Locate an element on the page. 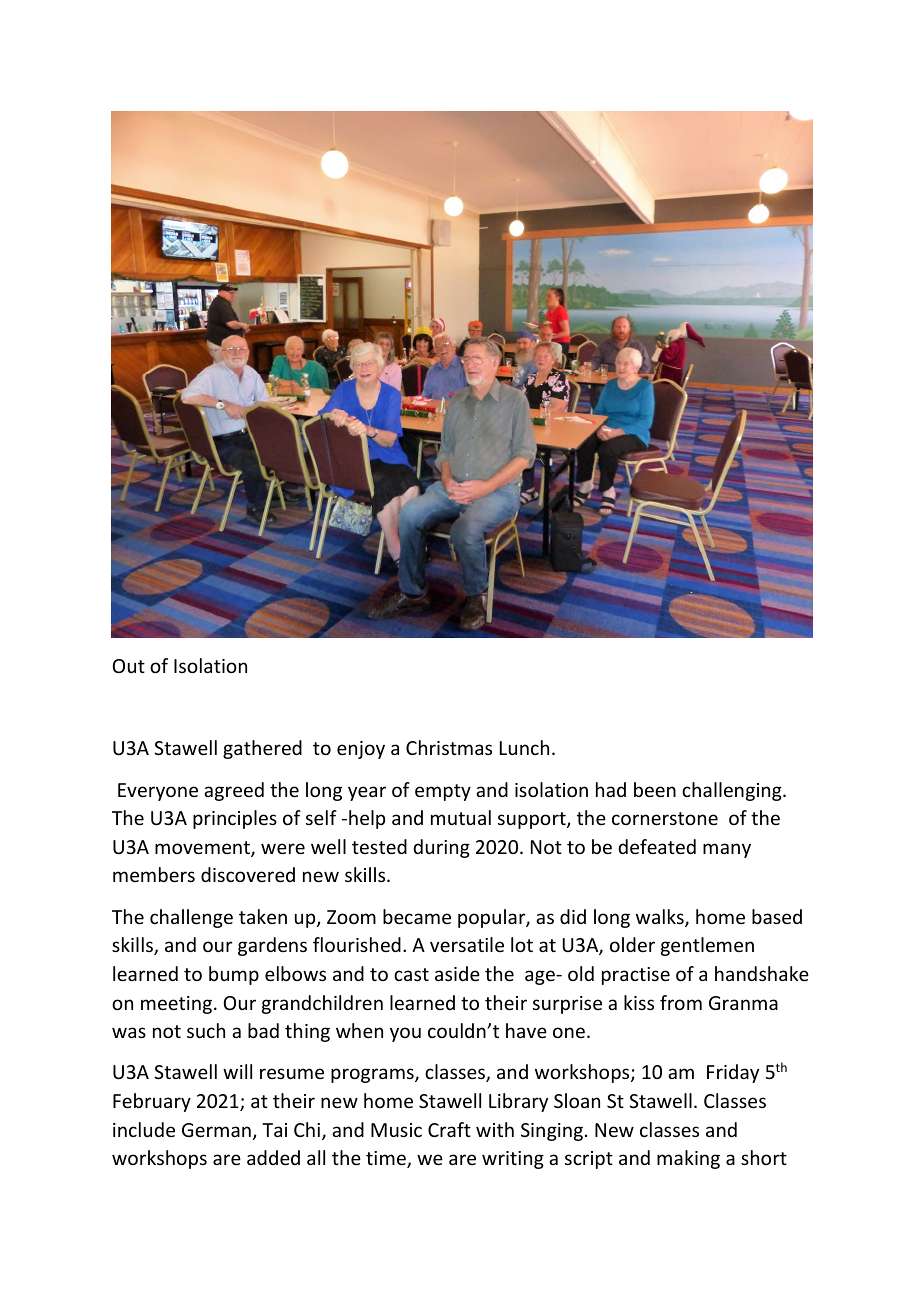 The width and height of the document is (924, 1308). walks is located at coordinates (661, 918).
